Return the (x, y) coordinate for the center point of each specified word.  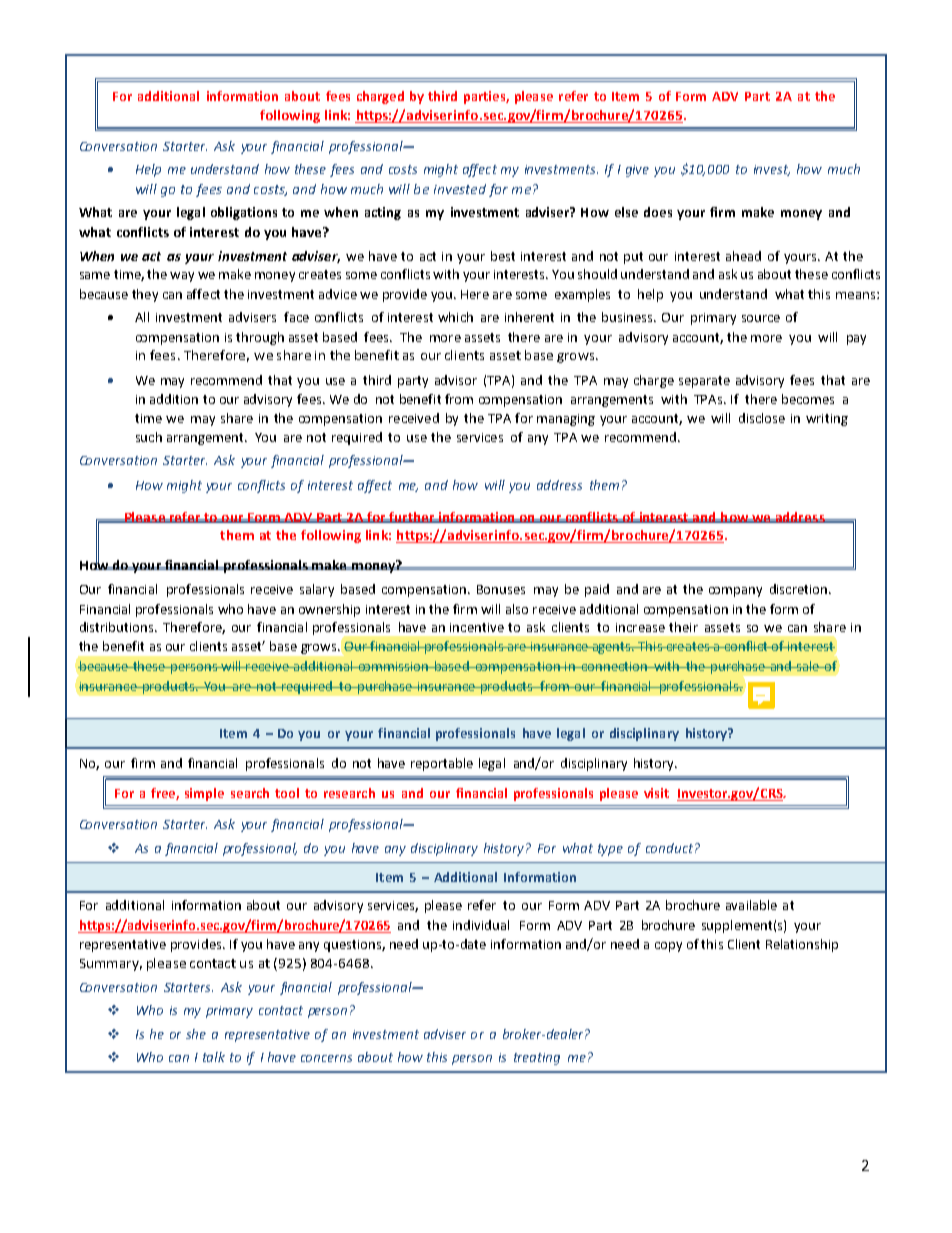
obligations (244, 213)
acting (383, 213)
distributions (118, 627)
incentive (477, 627)
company (735, 592)
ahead (743, 256)
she (196, 1034)
